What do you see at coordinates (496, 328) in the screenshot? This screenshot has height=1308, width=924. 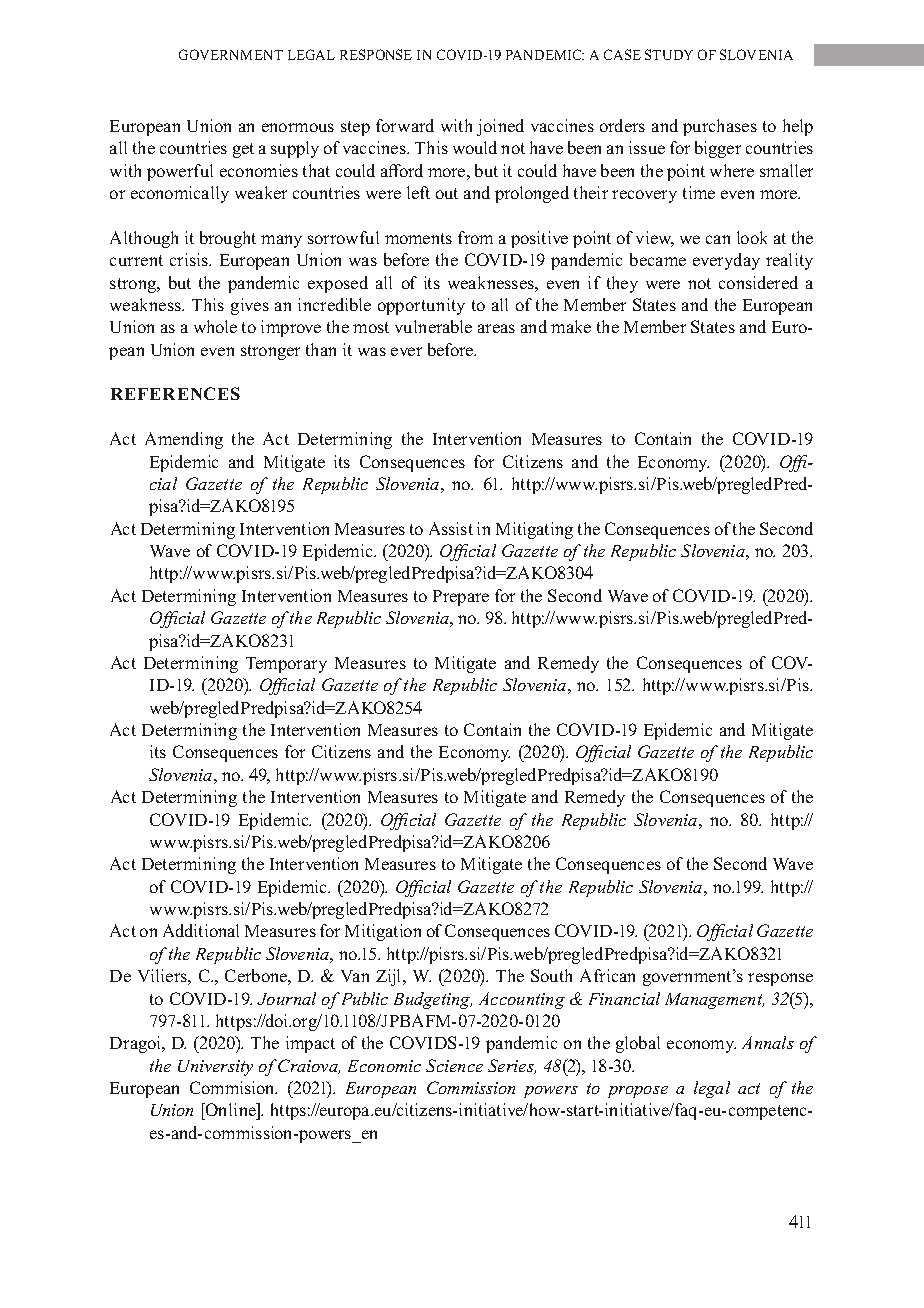 I see `areas` at bounding box center [496, 328].
